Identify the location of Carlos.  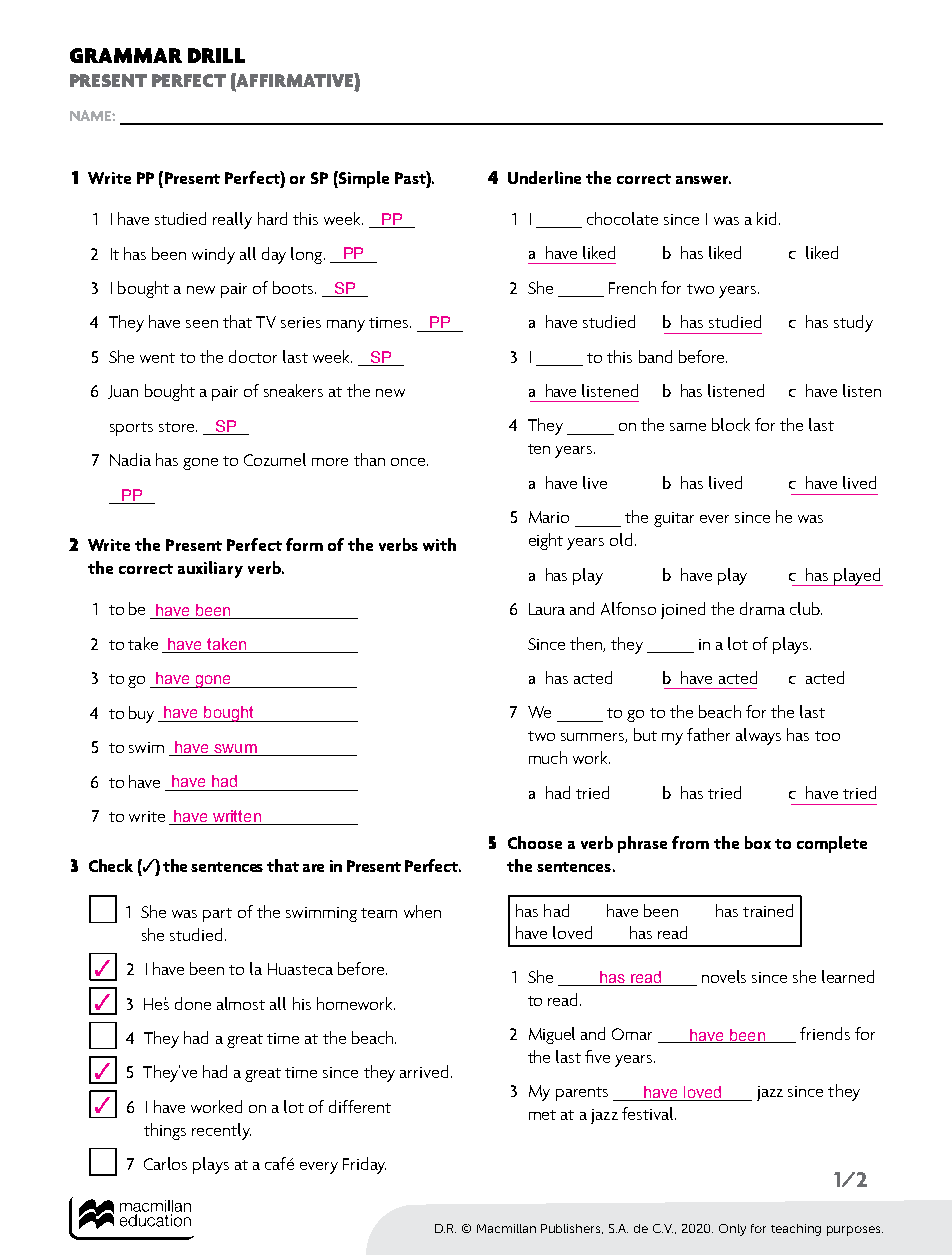
(165, 1163).
